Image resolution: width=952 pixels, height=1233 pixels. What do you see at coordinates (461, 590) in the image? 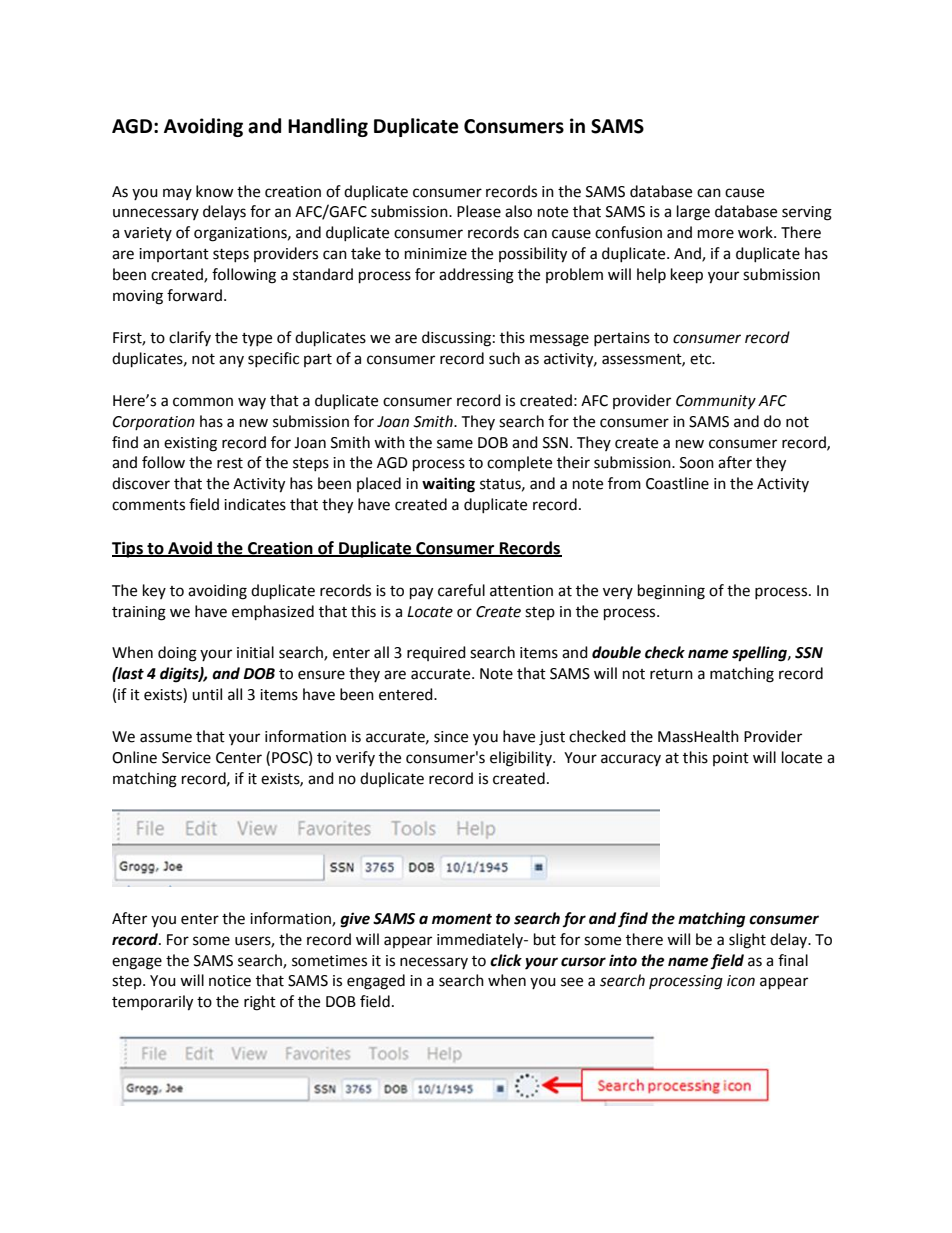
I see `careful` at bounding box center [461, 590].
